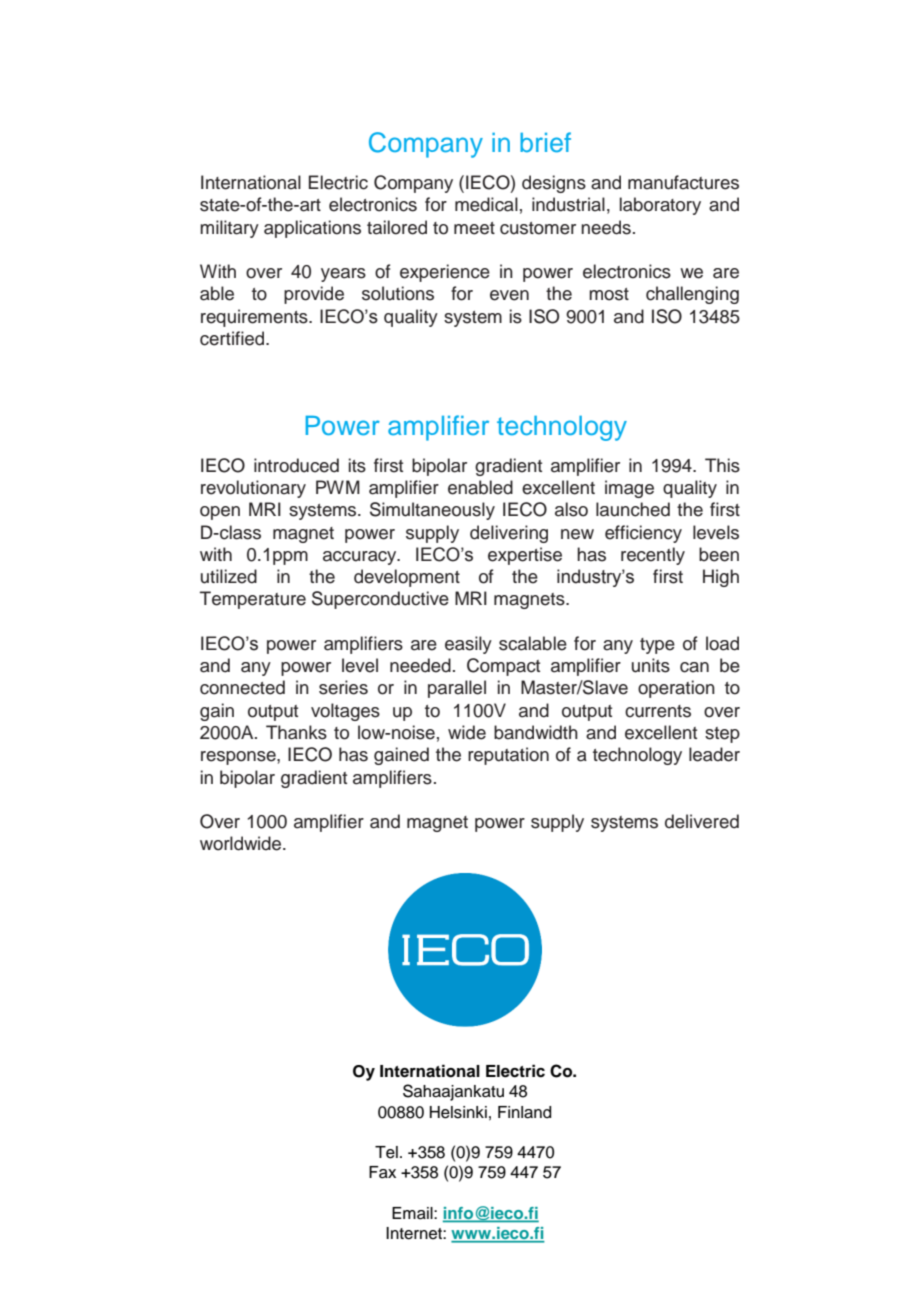  What do you see at coordinates (468, 645) in the page?
I see `easily` at bounding box center [468, 645].
